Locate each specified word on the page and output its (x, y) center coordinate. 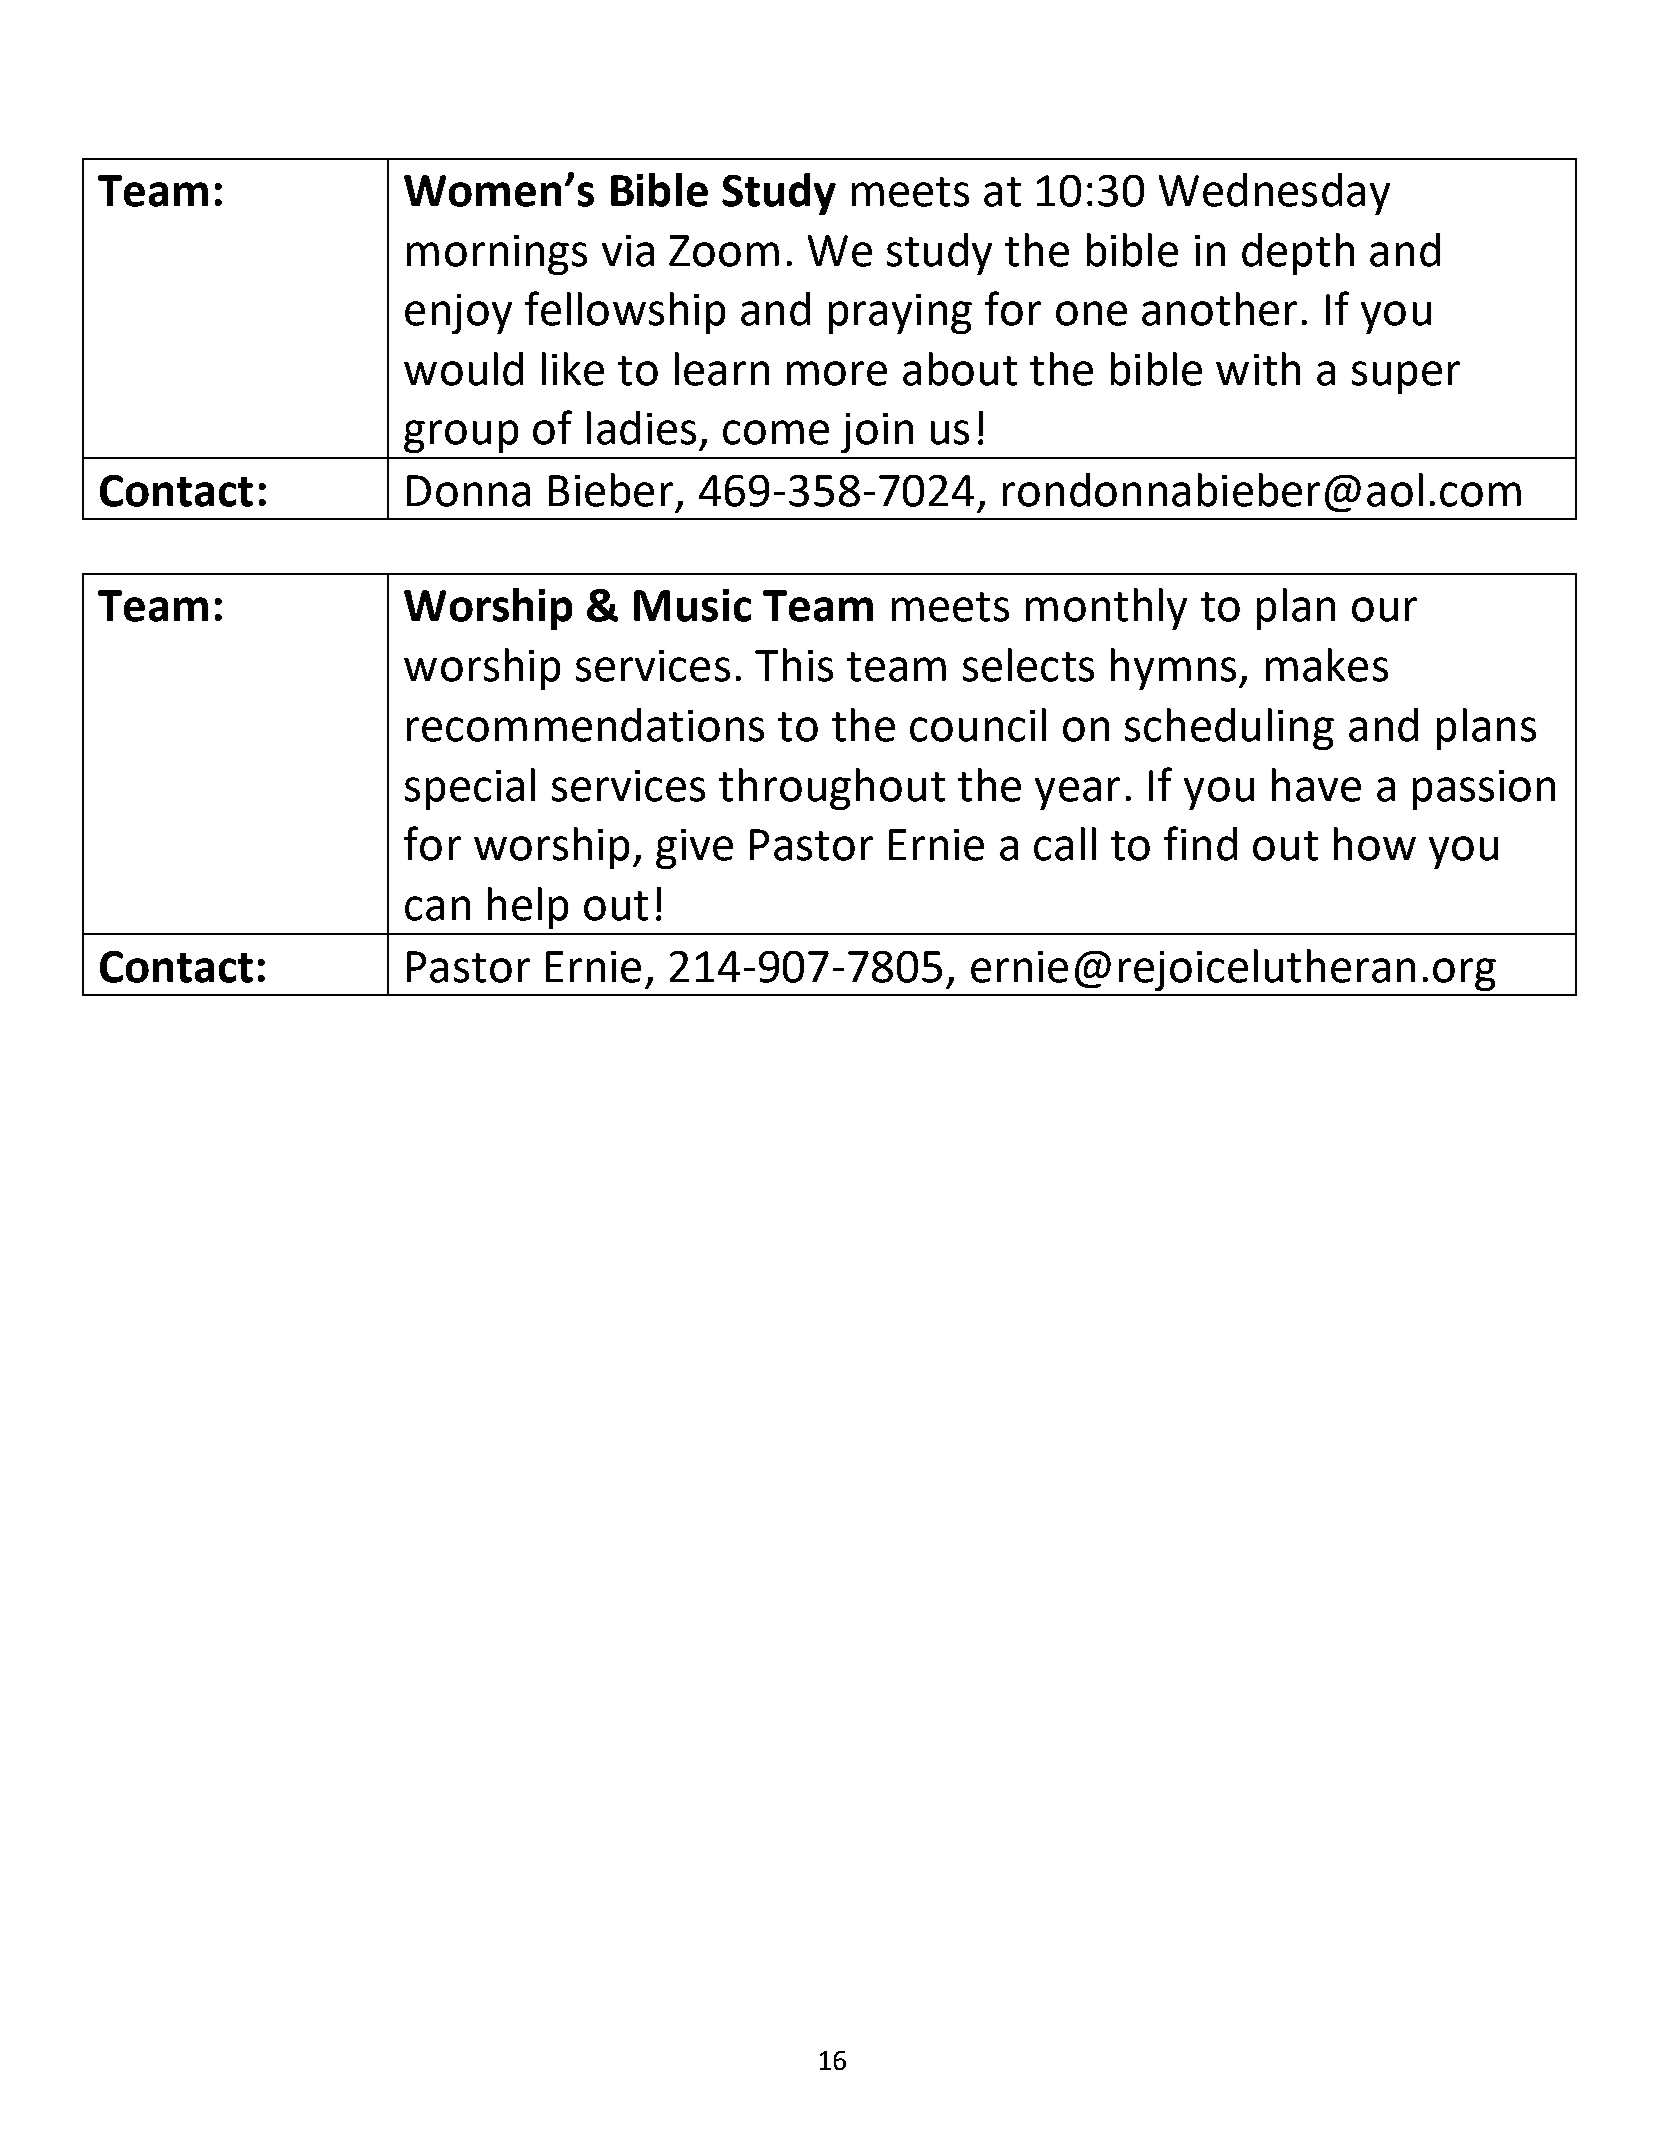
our (1384, 609)
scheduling (1229, 729)
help (528, 908)
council (978, 725)
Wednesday (1274, 194)
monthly (1106, 609)
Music (692, 605)
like (573, 369)
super (1406, 377)
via (628, 251)
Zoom (724, 251)
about (960, 369)
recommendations (585, 725)
